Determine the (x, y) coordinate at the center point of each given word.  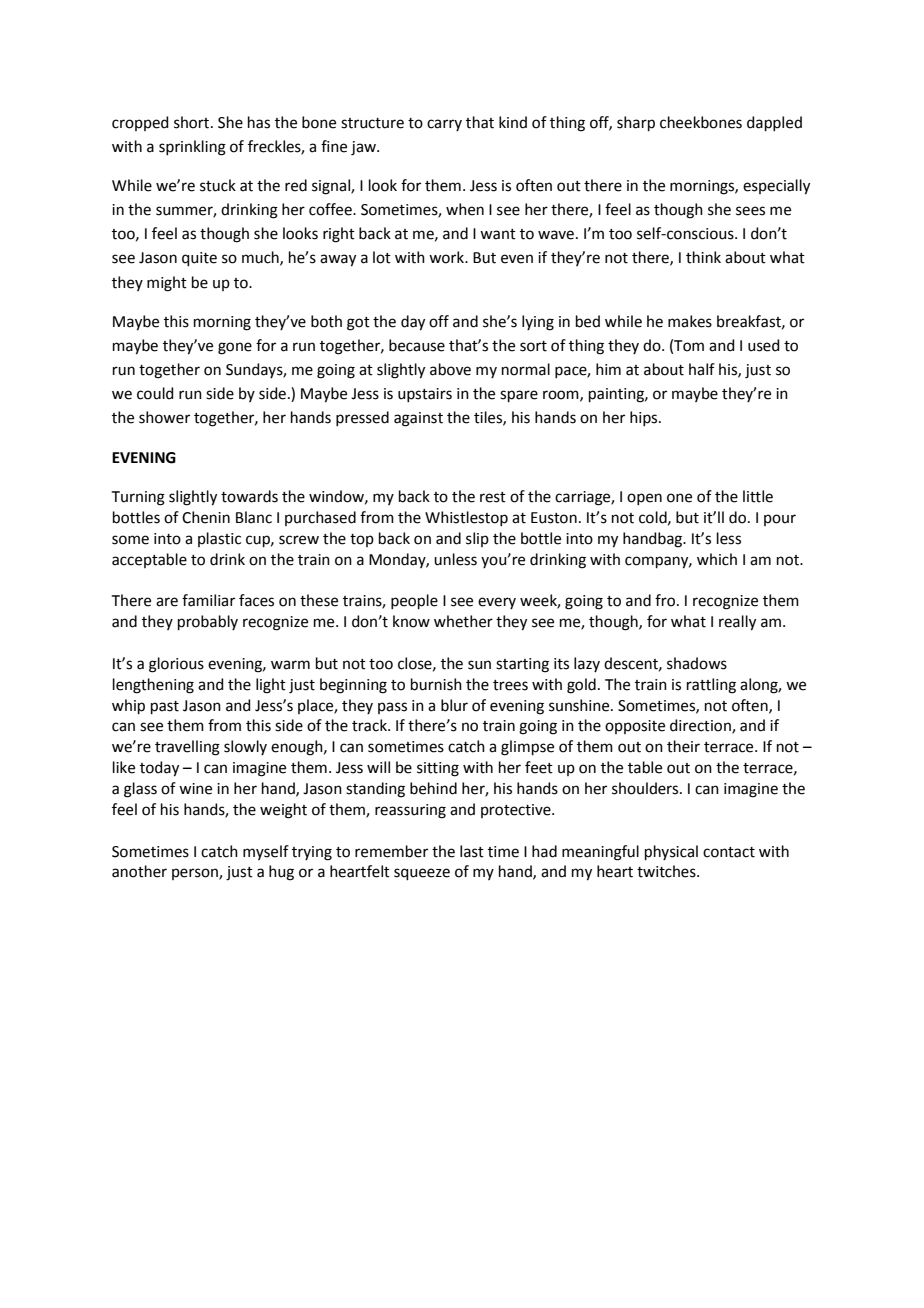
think (703, 257)
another (139, 871)
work (448, 257)
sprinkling (192, 148)
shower (164, 417)
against (418, 419)
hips (645, 418)
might (167, 284)
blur (454, 705)
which (717, 559)
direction (701, 726)
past (165, 707)
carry (444, 125)
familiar (208, 600)
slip (477, 539)
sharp (636, 123)
